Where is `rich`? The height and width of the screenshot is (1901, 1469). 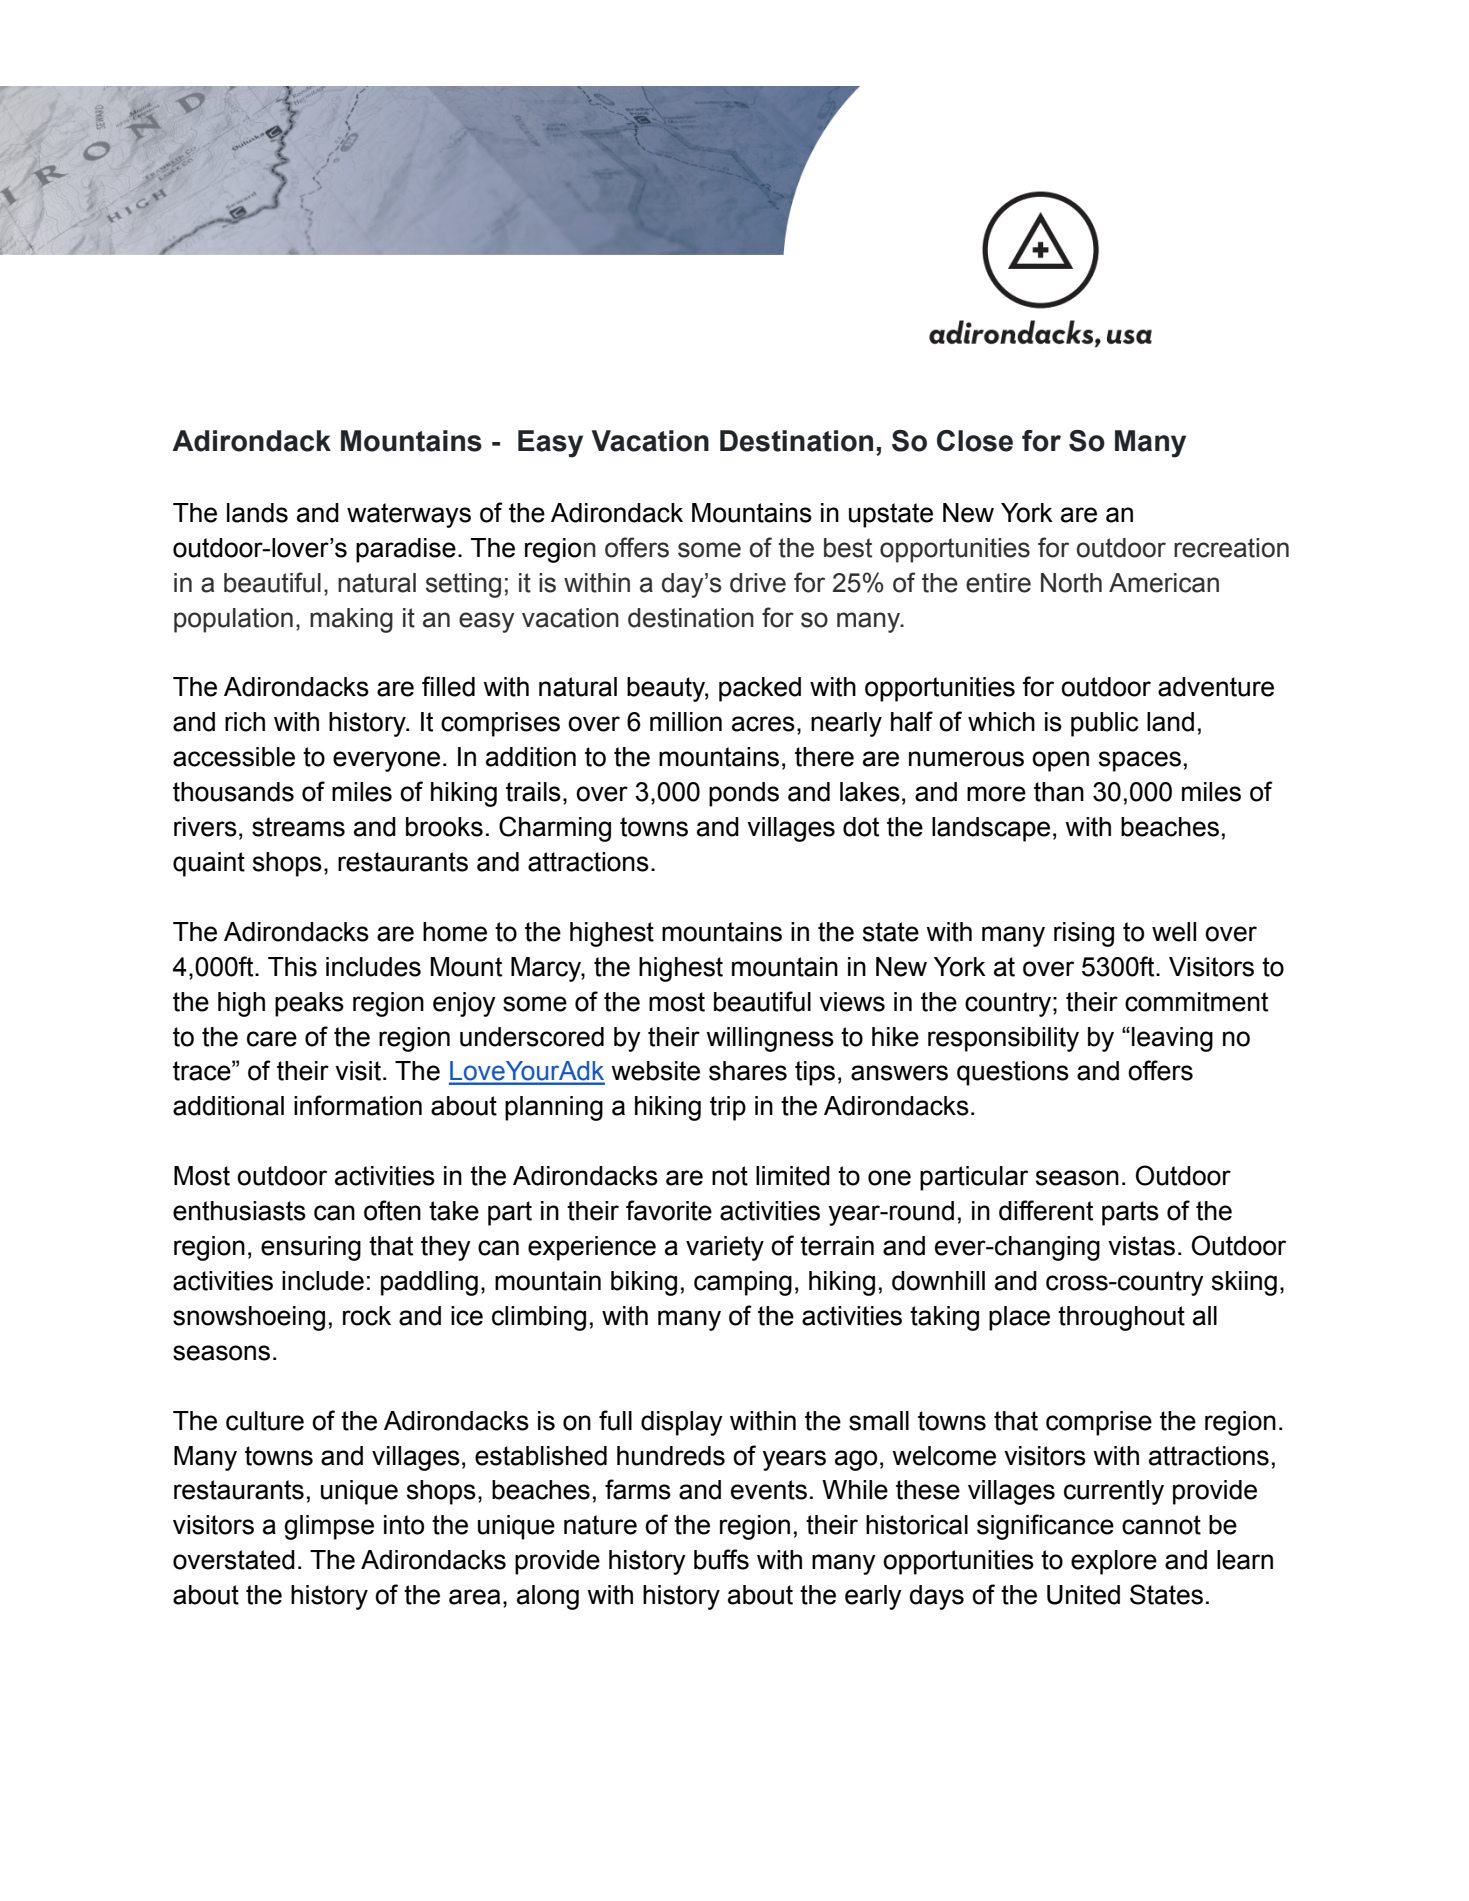
rich is located at coordinates (245, 722).
